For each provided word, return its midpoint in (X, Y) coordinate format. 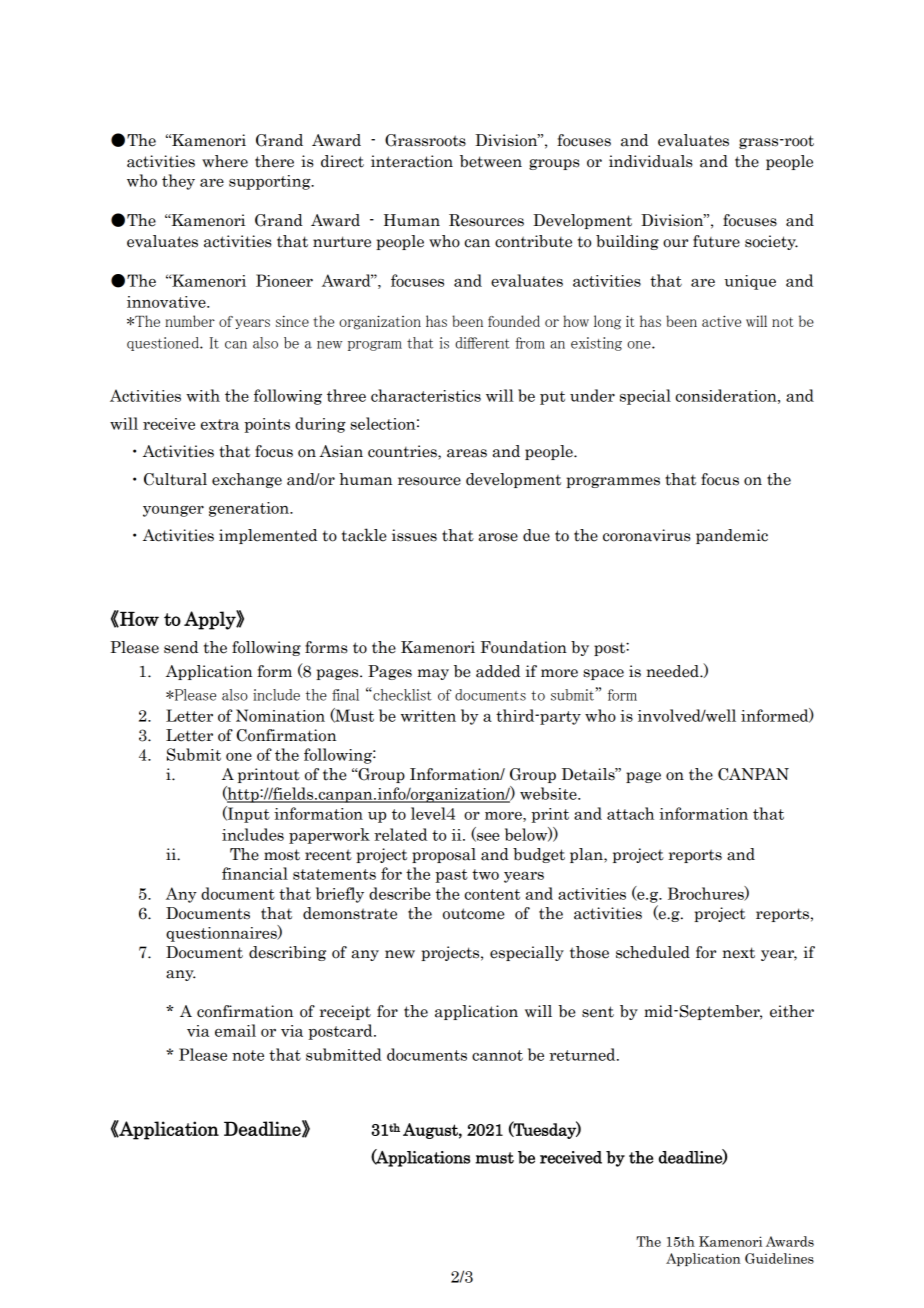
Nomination (280, 715)
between (491, 161)
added (498, 671)
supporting (271, 182)
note (248, 1055)
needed (673, 671)
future (716, 241)
